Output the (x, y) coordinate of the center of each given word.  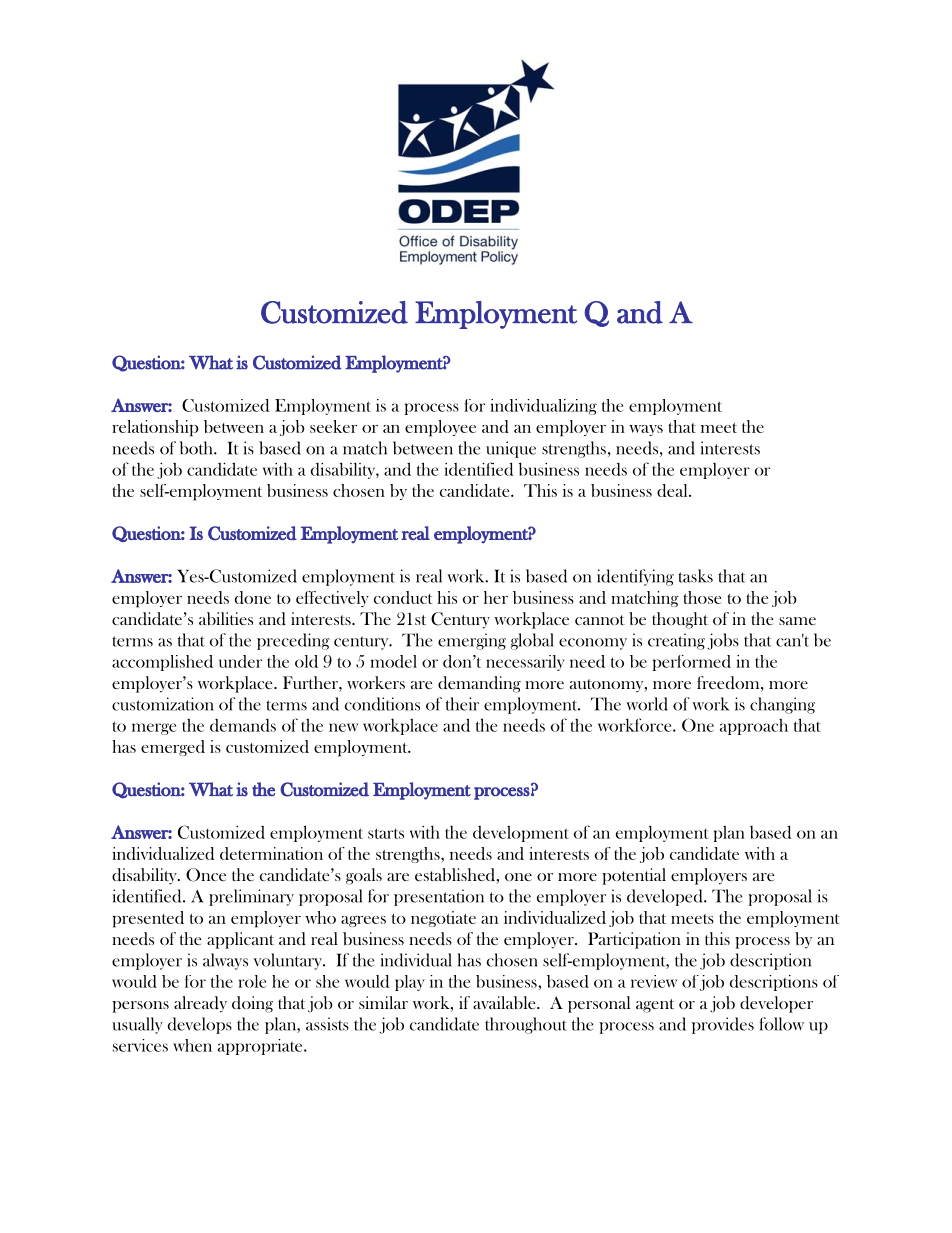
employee (440, 428)
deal (673, 490)
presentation (439, 897)
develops (200, 1025)
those (702, 597)
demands (243, 725)
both (197, 448)
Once (206, 875)
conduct (403, 597)
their (462, 704)
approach (754, 727)
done (253, 597)
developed (666, 897)
